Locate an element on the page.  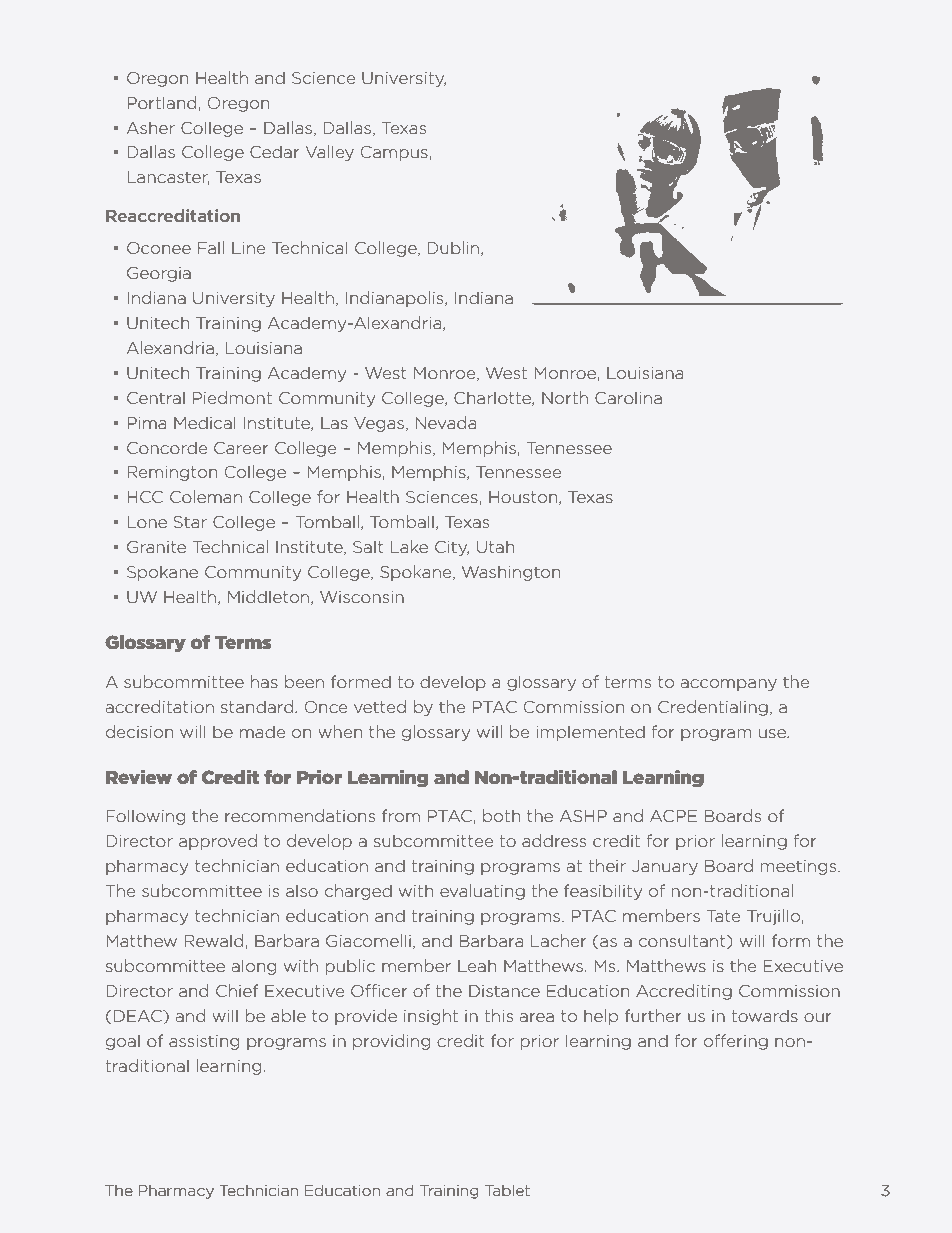
Medical is located at coordinates (205, 422).
